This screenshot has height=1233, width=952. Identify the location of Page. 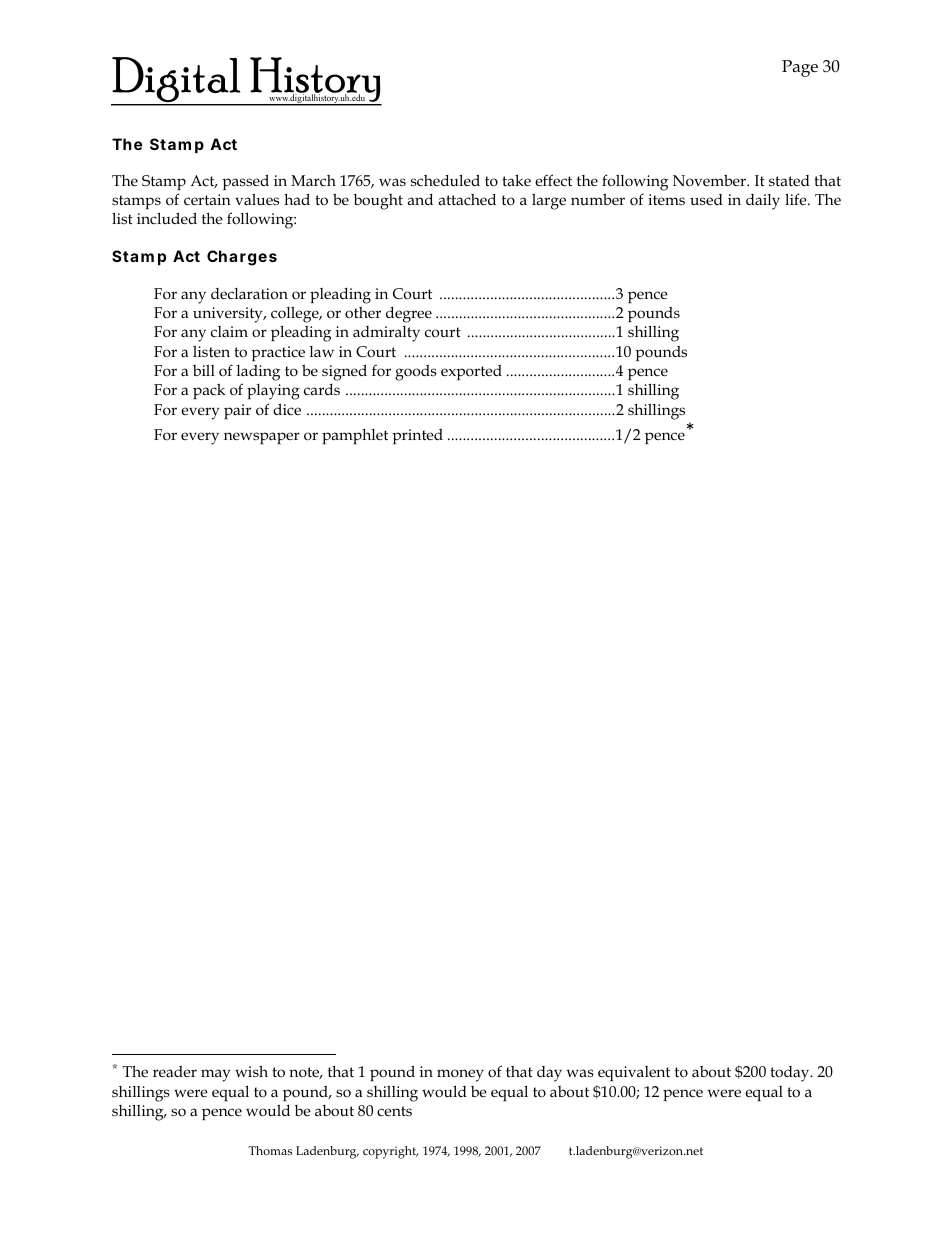
(800, 68).
